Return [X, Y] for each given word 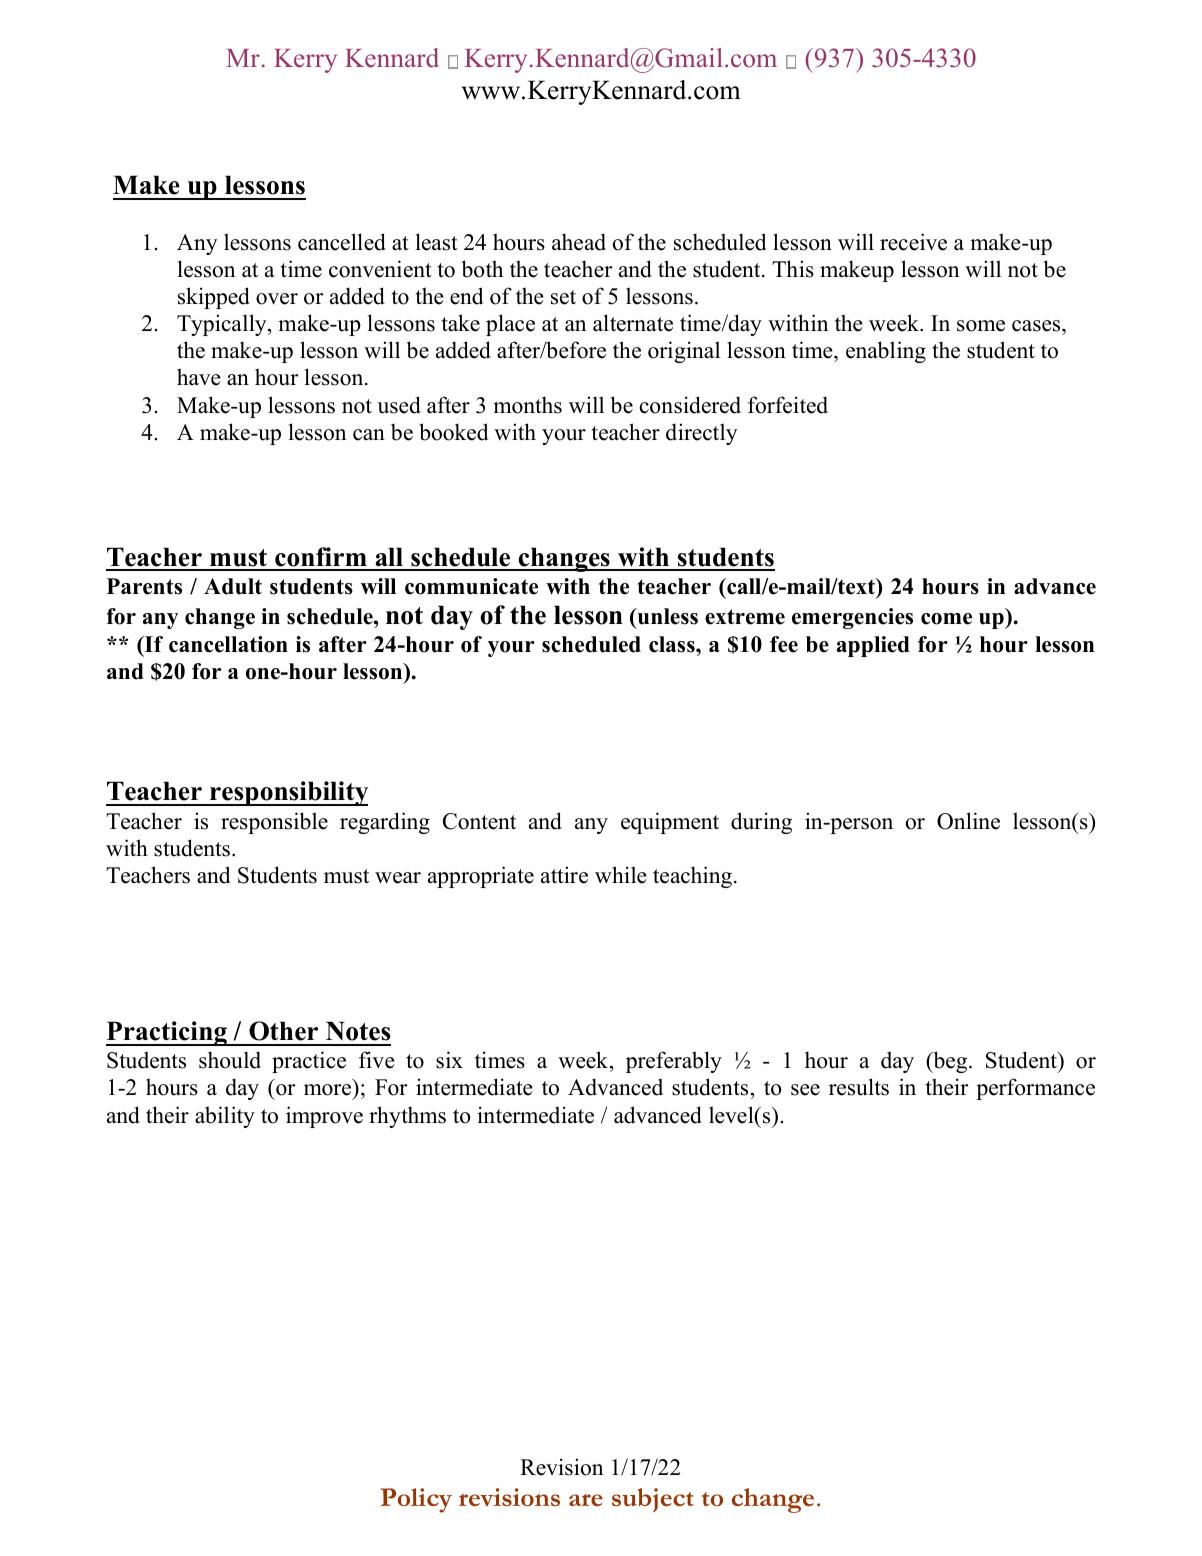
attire [564, 875]
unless [666, 618]
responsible [274, 823]
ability [225, 1117]
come [946, 619]
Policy [416, 1500]
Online [968, 821]
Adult [233, 586]
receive [913, 242]
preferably [674, 1062]
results [859, 1087]
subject [653, 1500]
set [563, 297]
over [277, 299]
